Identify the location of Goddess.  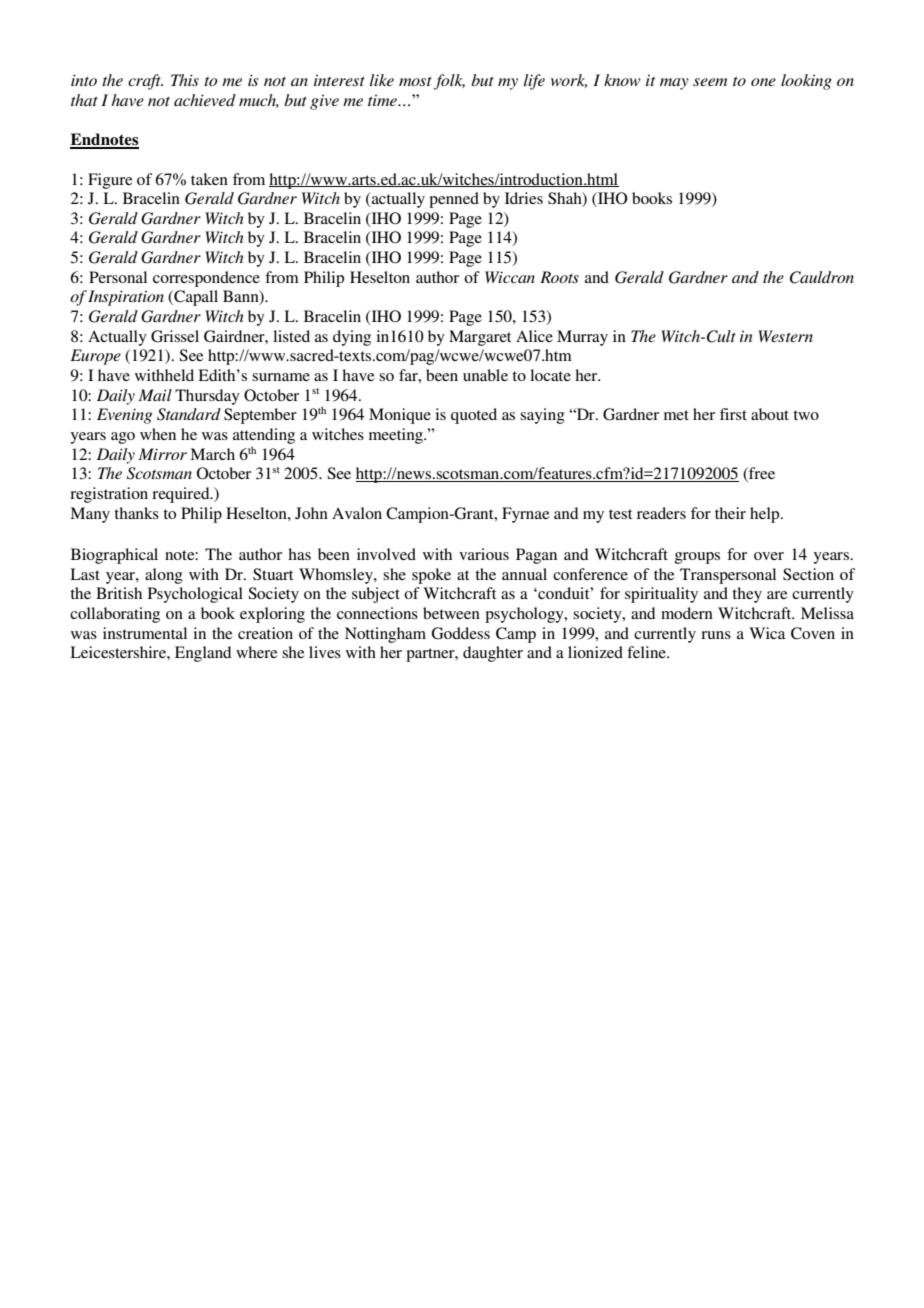
(460, 633).
